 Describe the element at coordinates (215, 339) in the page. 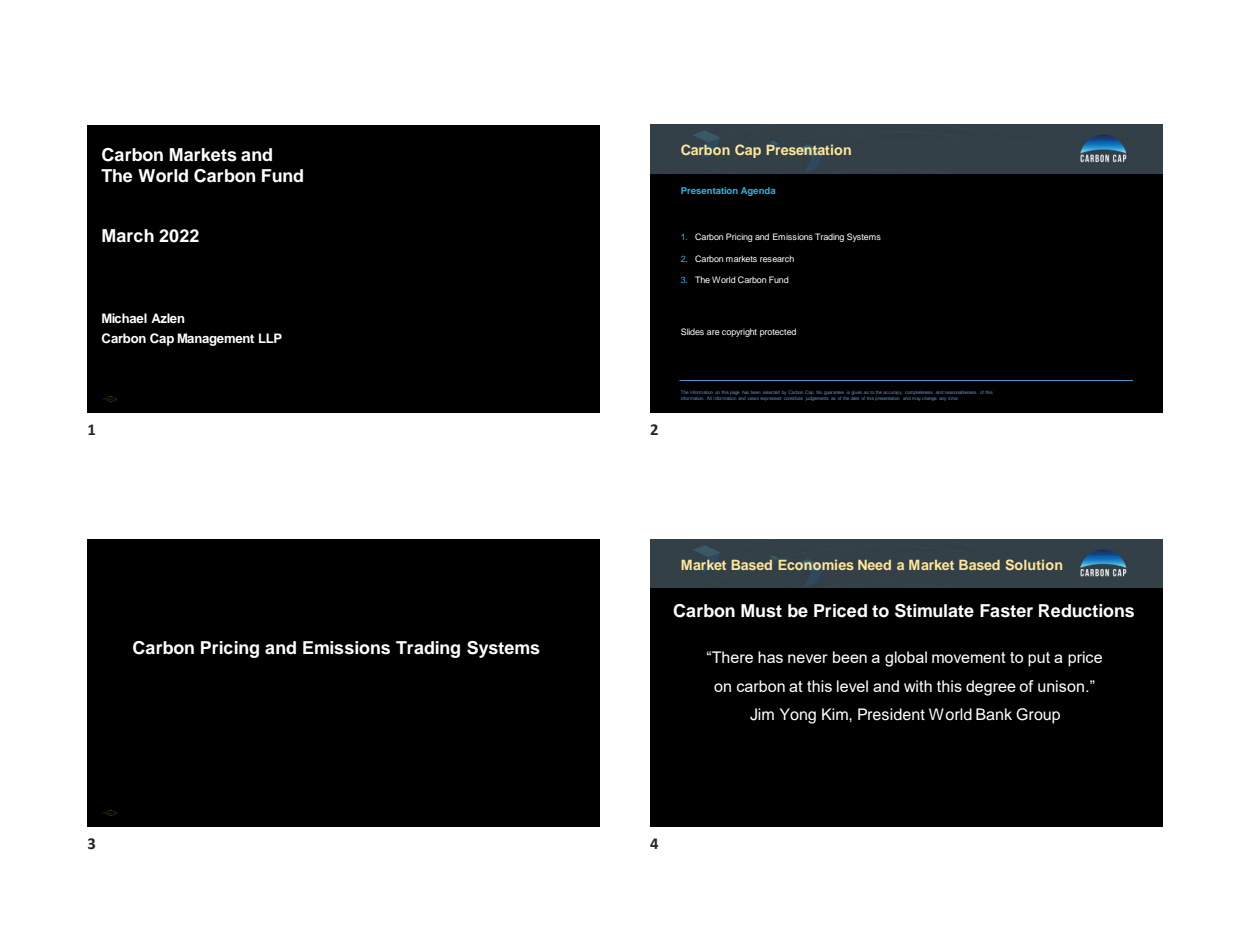

I see `Management` at that location.
